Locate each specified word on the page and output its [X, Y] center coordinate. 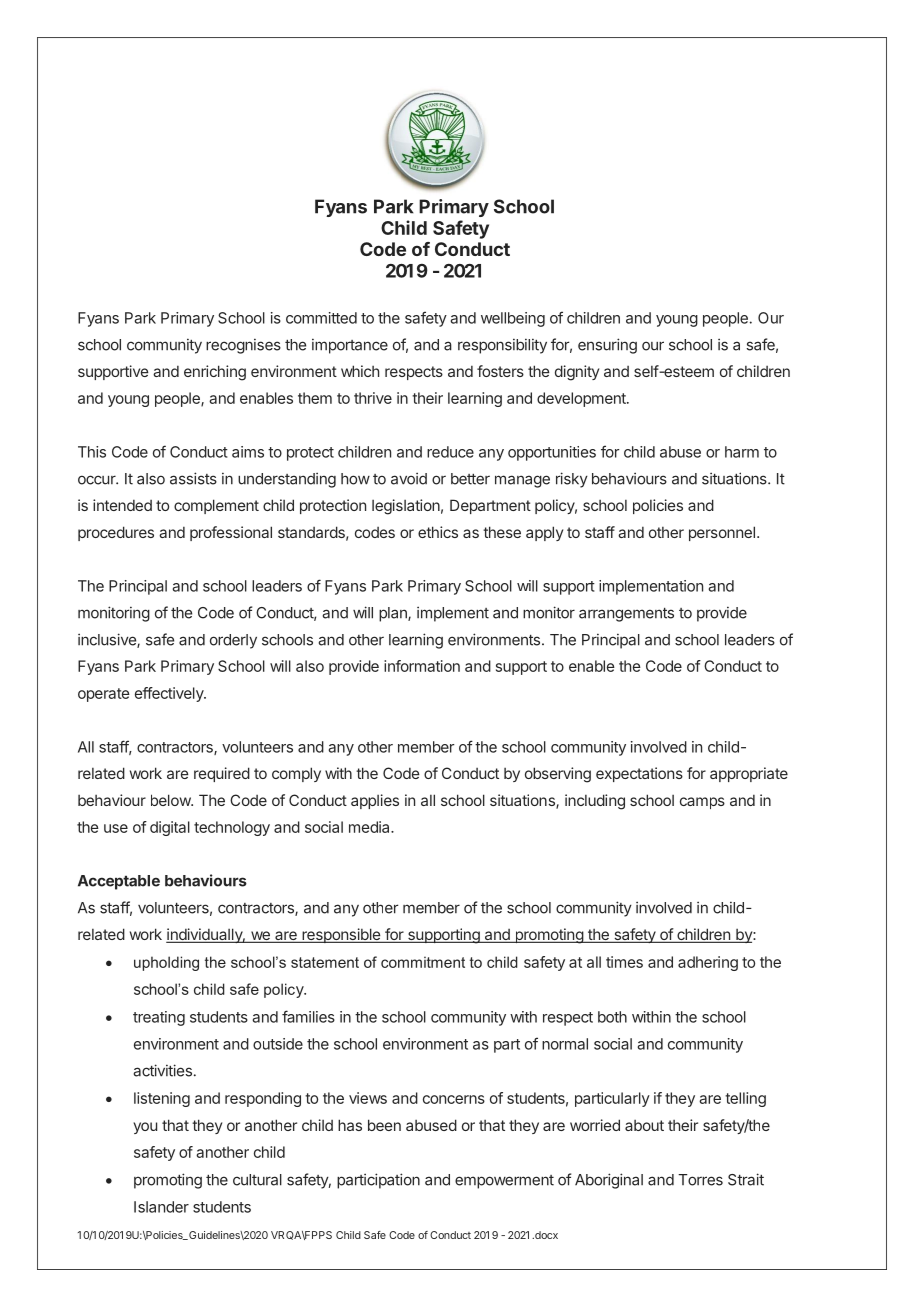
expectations [639, 774]
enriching [215, 373]
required [222, 774]
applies [375, 801]
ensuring [607, 346]
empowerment [504, 1182]
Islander [161, 1207]
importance [350, 346]
